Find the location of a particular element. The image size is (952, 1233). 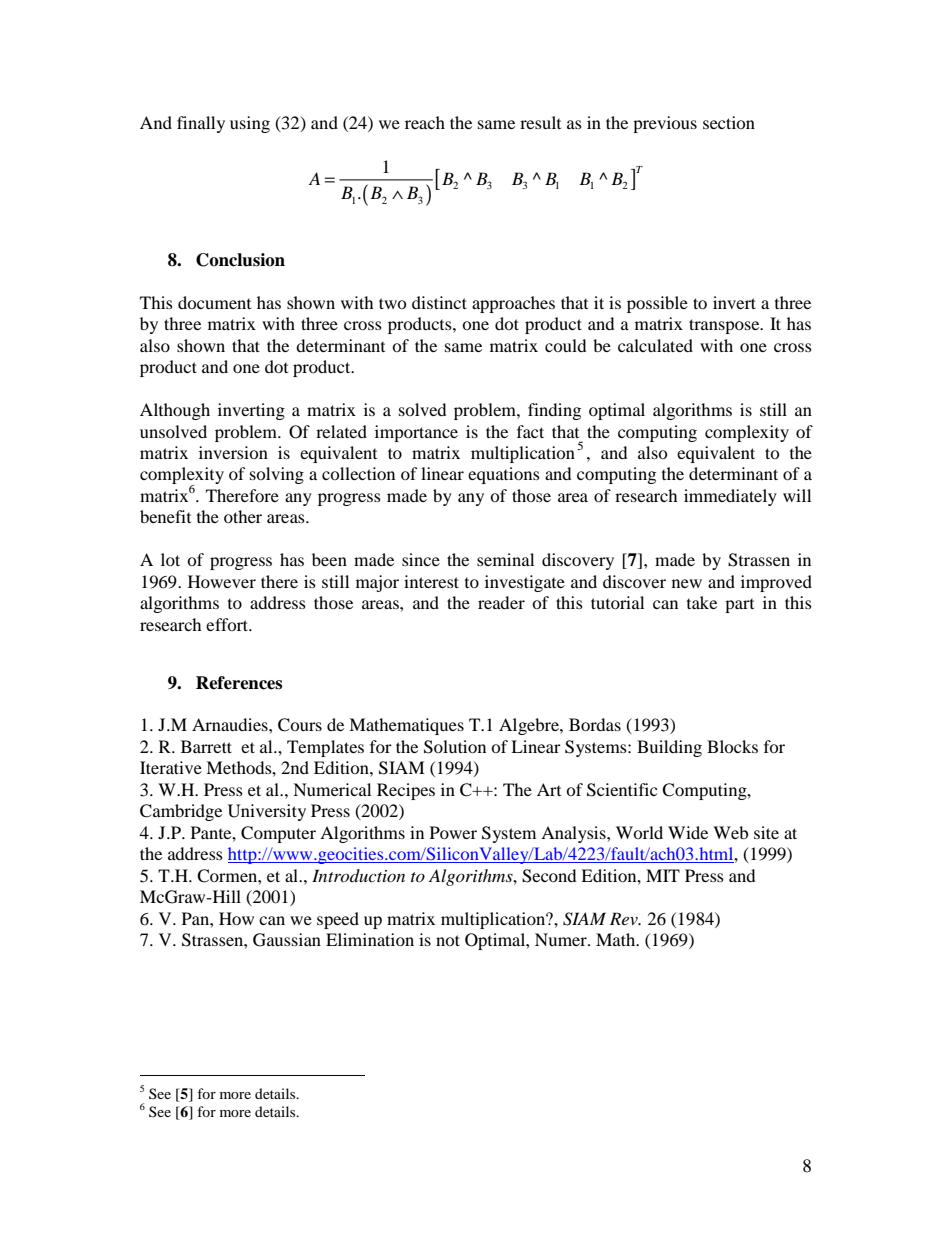

Barrett is located at coordinates (206, 746).
